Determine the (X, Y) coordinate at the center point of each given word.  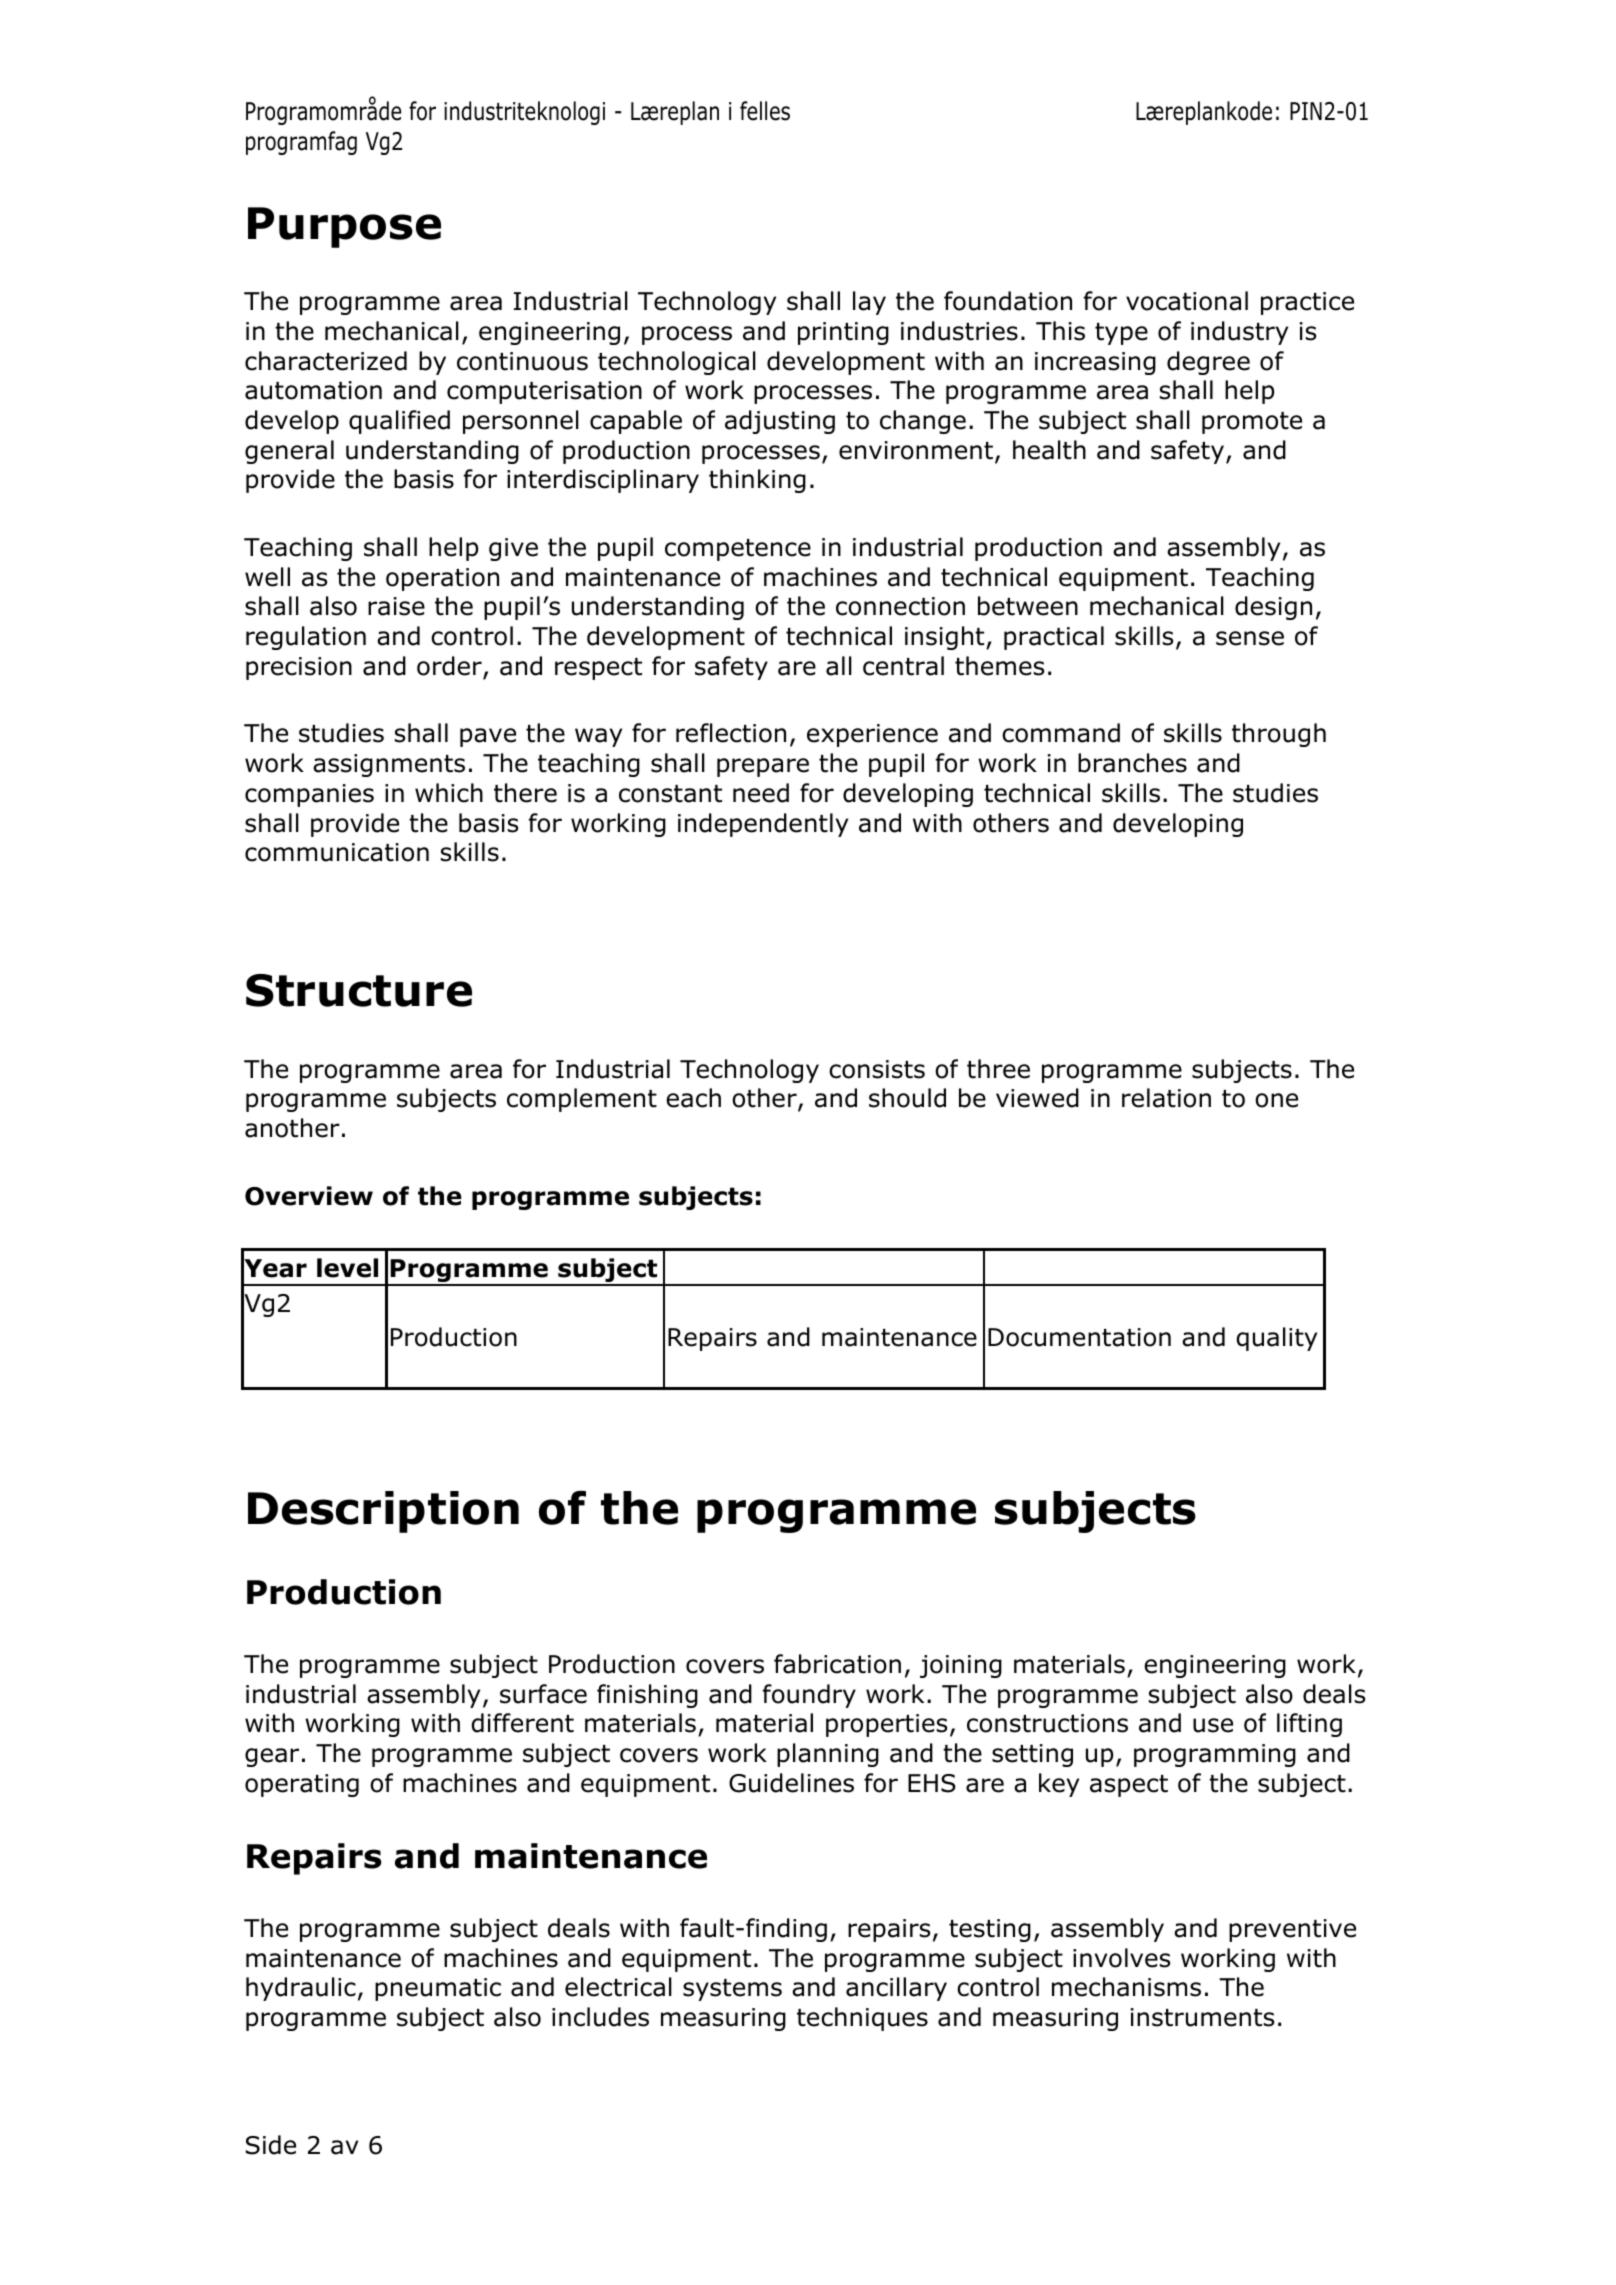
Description (383, 1512)
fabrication (837, 1664)
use (1213, 1725)
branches (1132, 763)
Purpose (344, 227)
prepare (763, 767)
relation (1166, 1098)
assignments (389, 765)
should (907, 1098)
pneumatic (438, 1989)
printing (843, 333)
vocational (1187, 301)
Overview (309, 1196)
